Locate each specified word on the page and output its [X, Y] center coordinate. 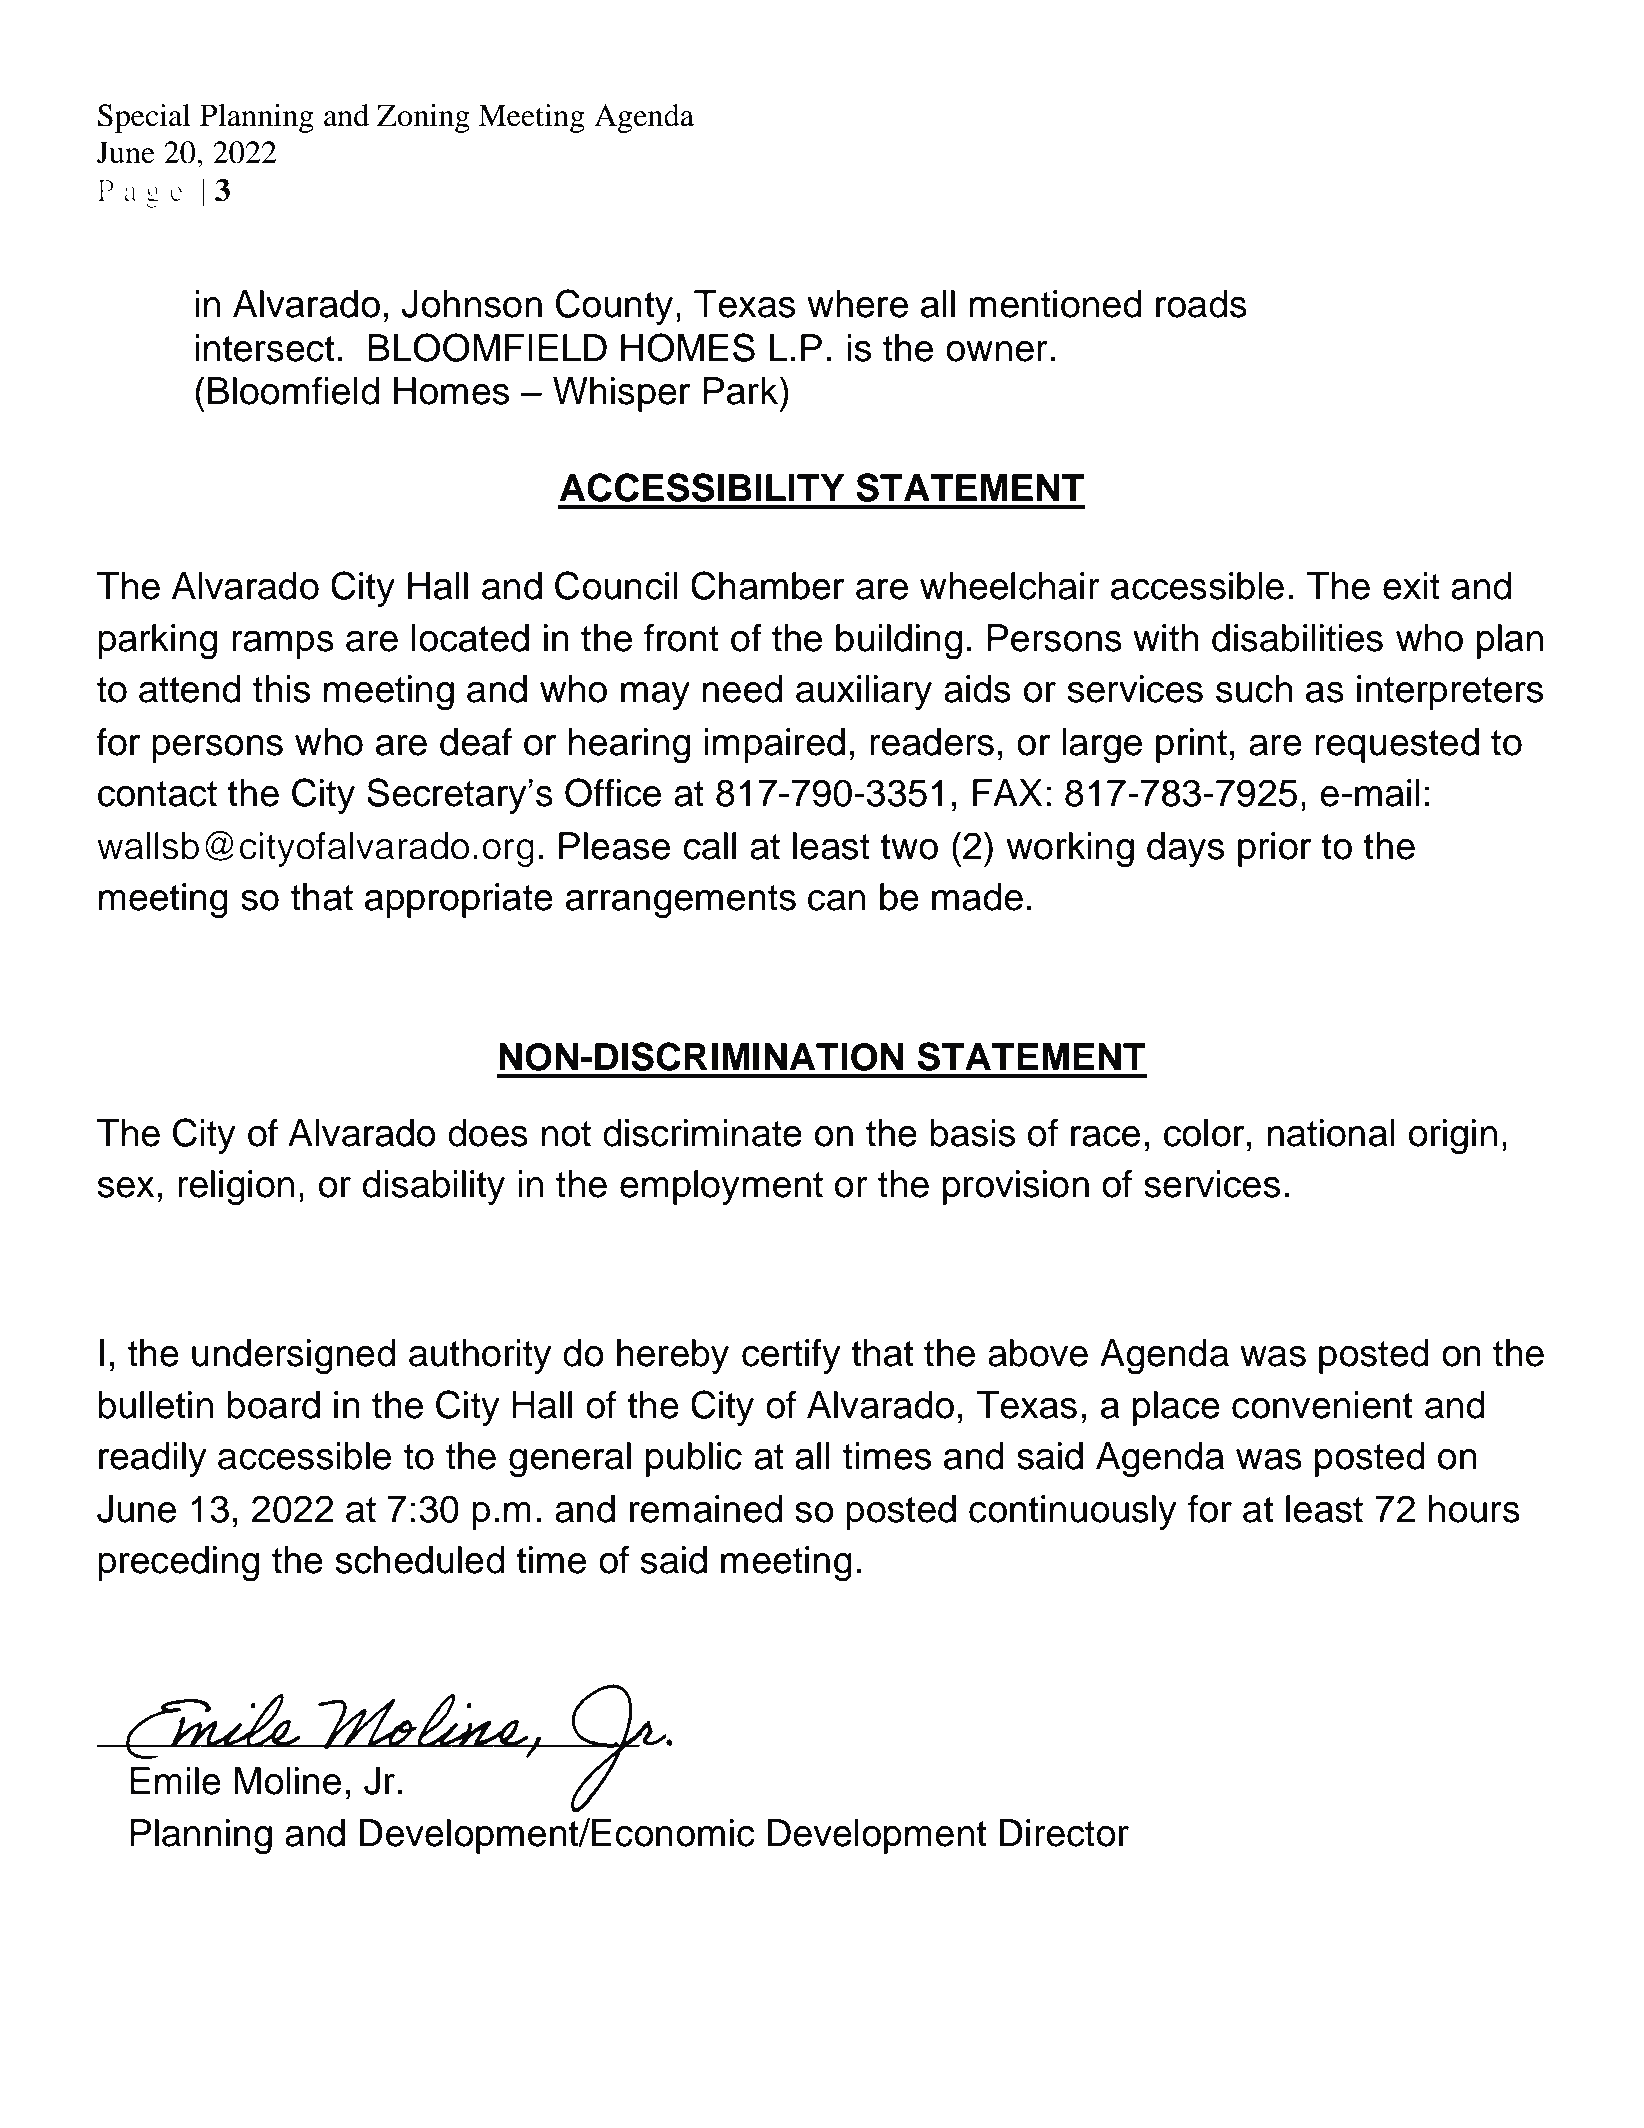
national [1331, 1133]
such [1254, 689]
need [742, 689]
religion [236, 1188]
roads [1201, 304]
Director [1064, 1833]
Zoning [423, 118]
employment [721, 1187]
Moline [287, 1781]
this [281, 689]
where [857, 304]
